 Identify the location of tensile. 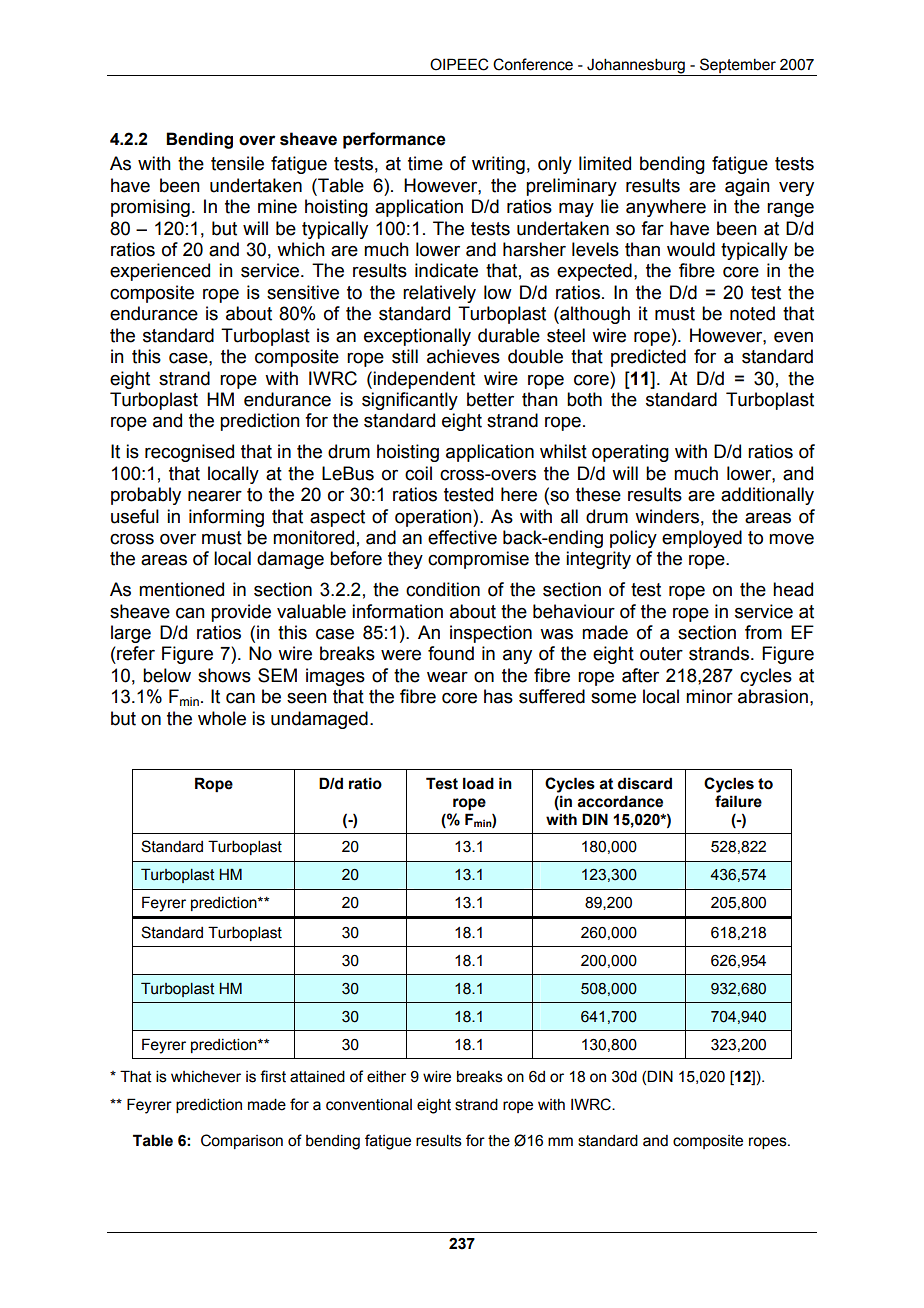
(237, 163).
